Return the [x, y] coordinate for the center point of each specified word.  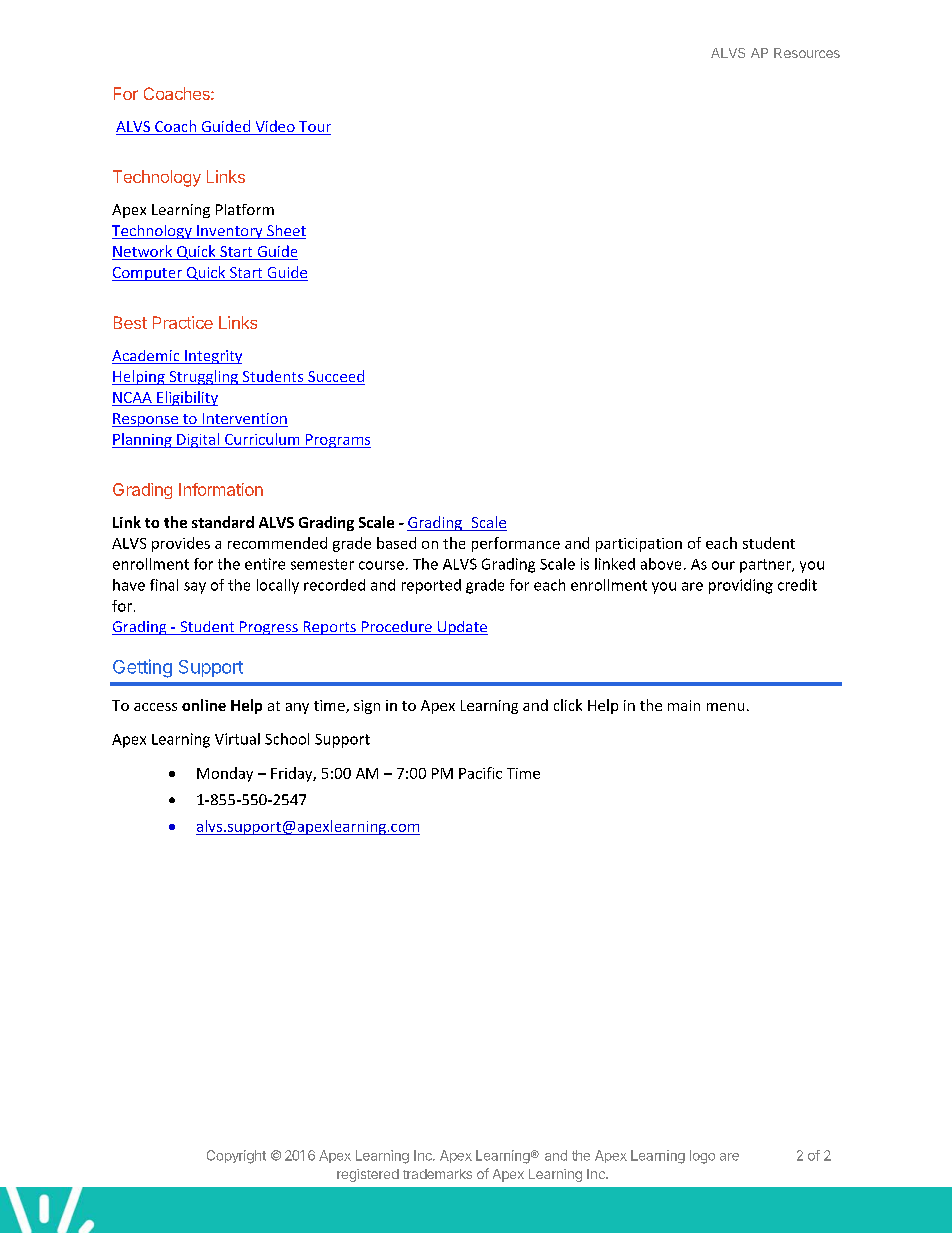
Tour [314, 128]
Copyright [236, 1157]
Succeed [335, 377]
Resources [807, 53]
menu [725, 707]
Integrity [212, 357]
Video [275, 127]
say [195, 588]
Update [461, 628]
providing [741, 586]
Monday [225, 774]
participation [639, 545]
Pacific [480, 773]
